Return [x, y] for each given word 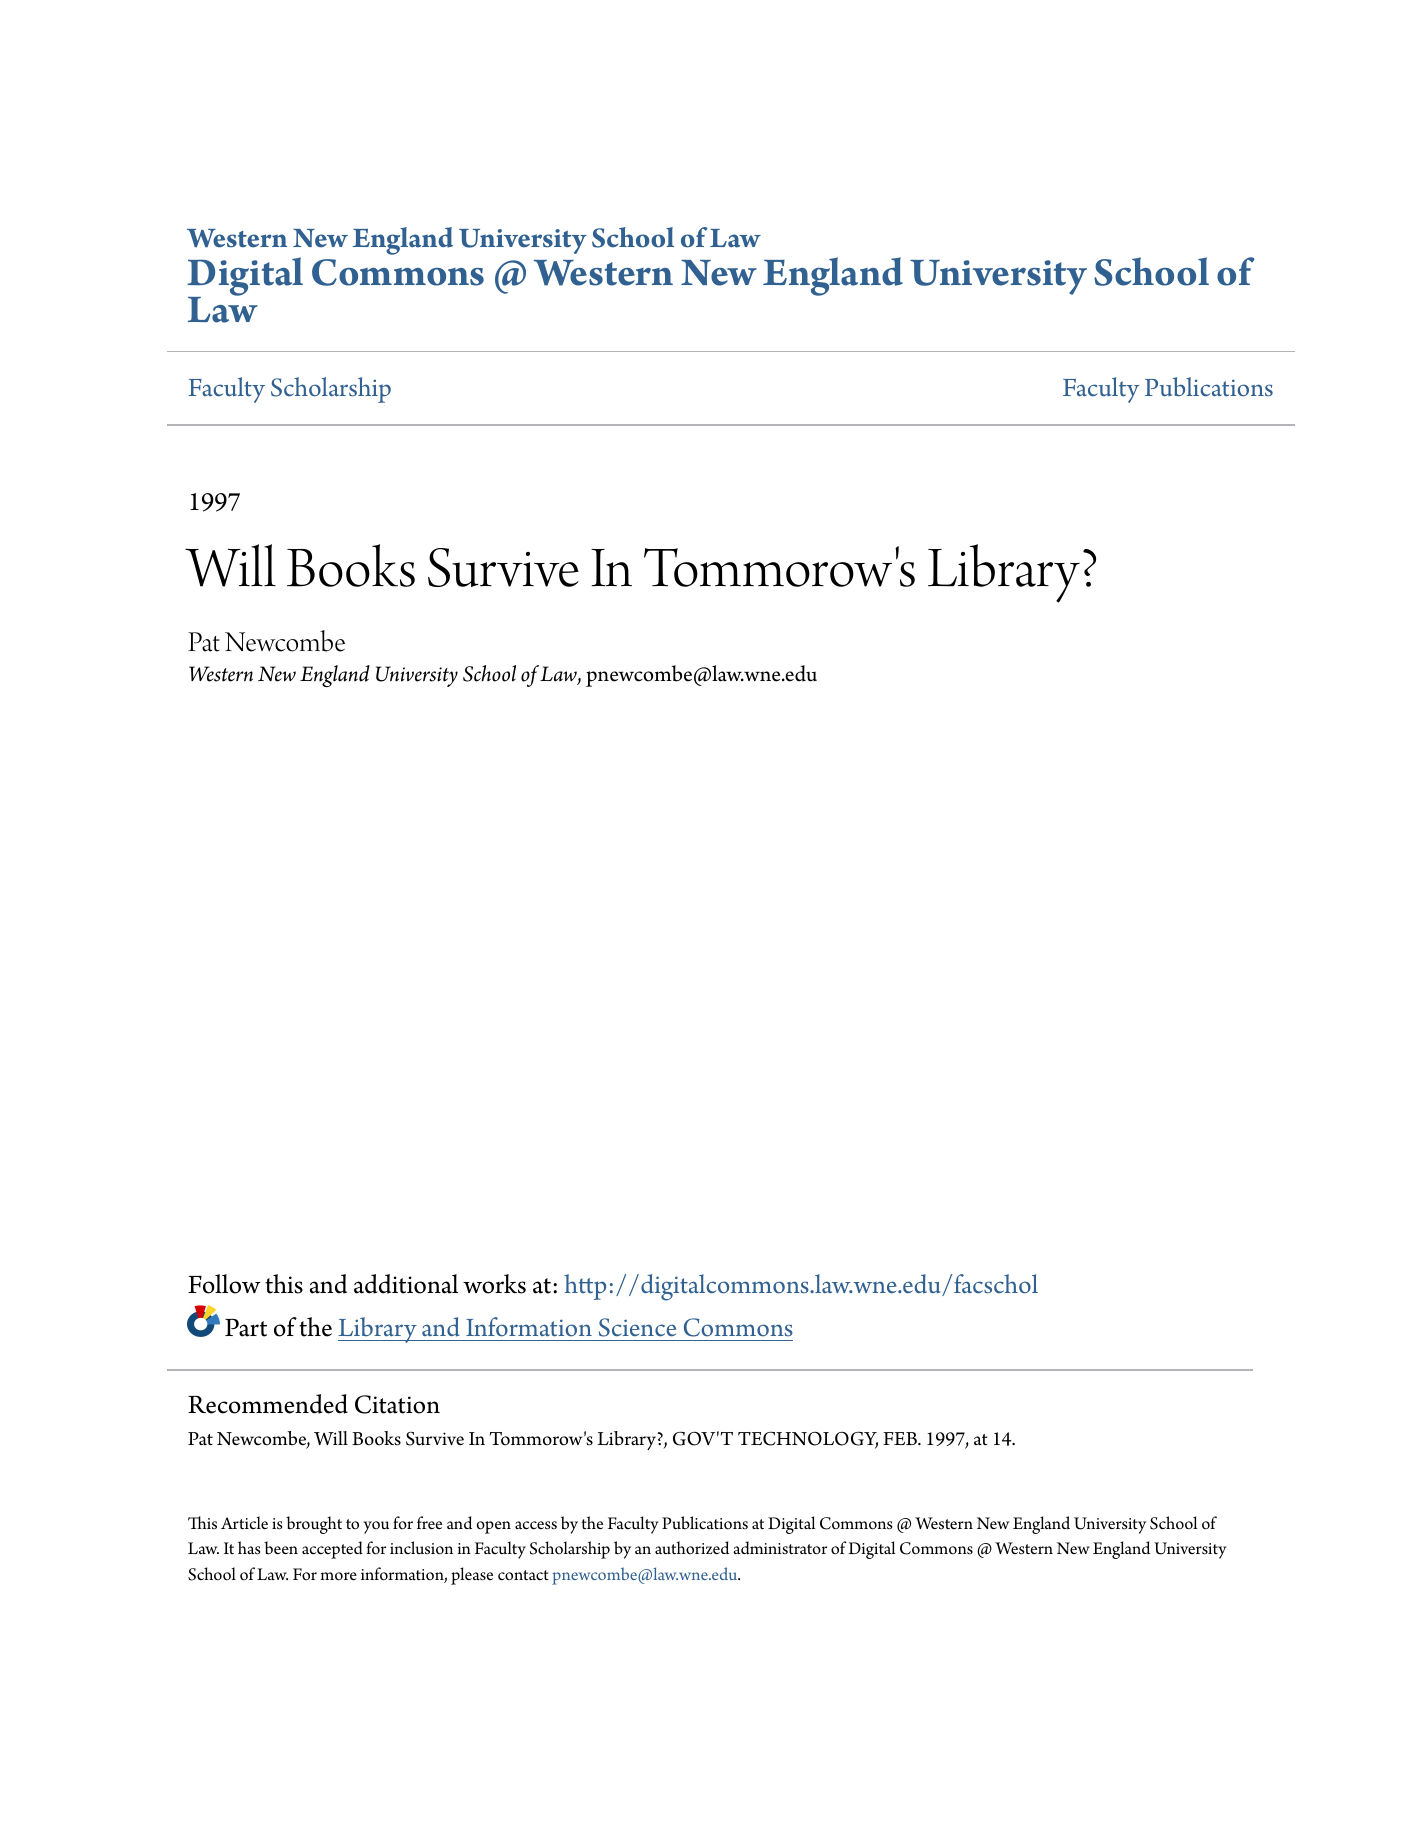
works [494, 1284]
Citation [397, 1404]
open [494, 1527]
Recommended [268, 1404]
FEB [901, 1438]
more [338, 1576]
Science [637, 1327]
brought [314, 1525]
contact [523, 1575]
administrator [780, 1548]
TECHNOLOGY [808, 1440]
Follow [224, 1284]
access [536, 1525]
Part [246, 1328]
